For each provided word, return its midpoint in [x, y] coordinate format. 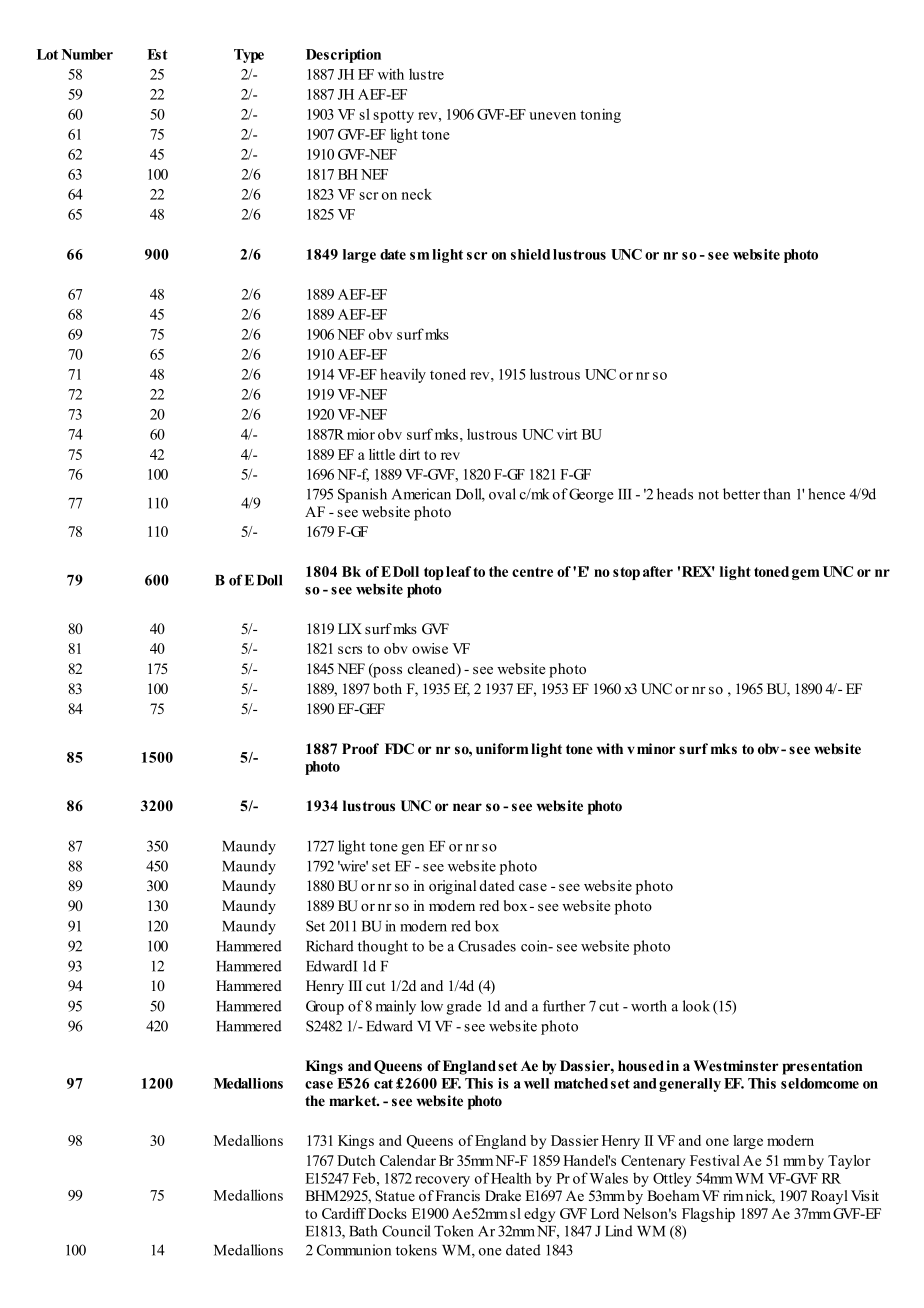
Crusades [487, 946]
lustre [426, 74]
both [387, 688]
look [696, 1006]
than [777, 494]
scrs [350, 650]
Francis [458, 1195]
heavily [403, 375]
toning [600, 115]
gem [805, 574]
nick [760, 1197]
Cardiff [344, 1213]
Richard [330, 946]
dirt [409, 454]
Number [87, 54]
